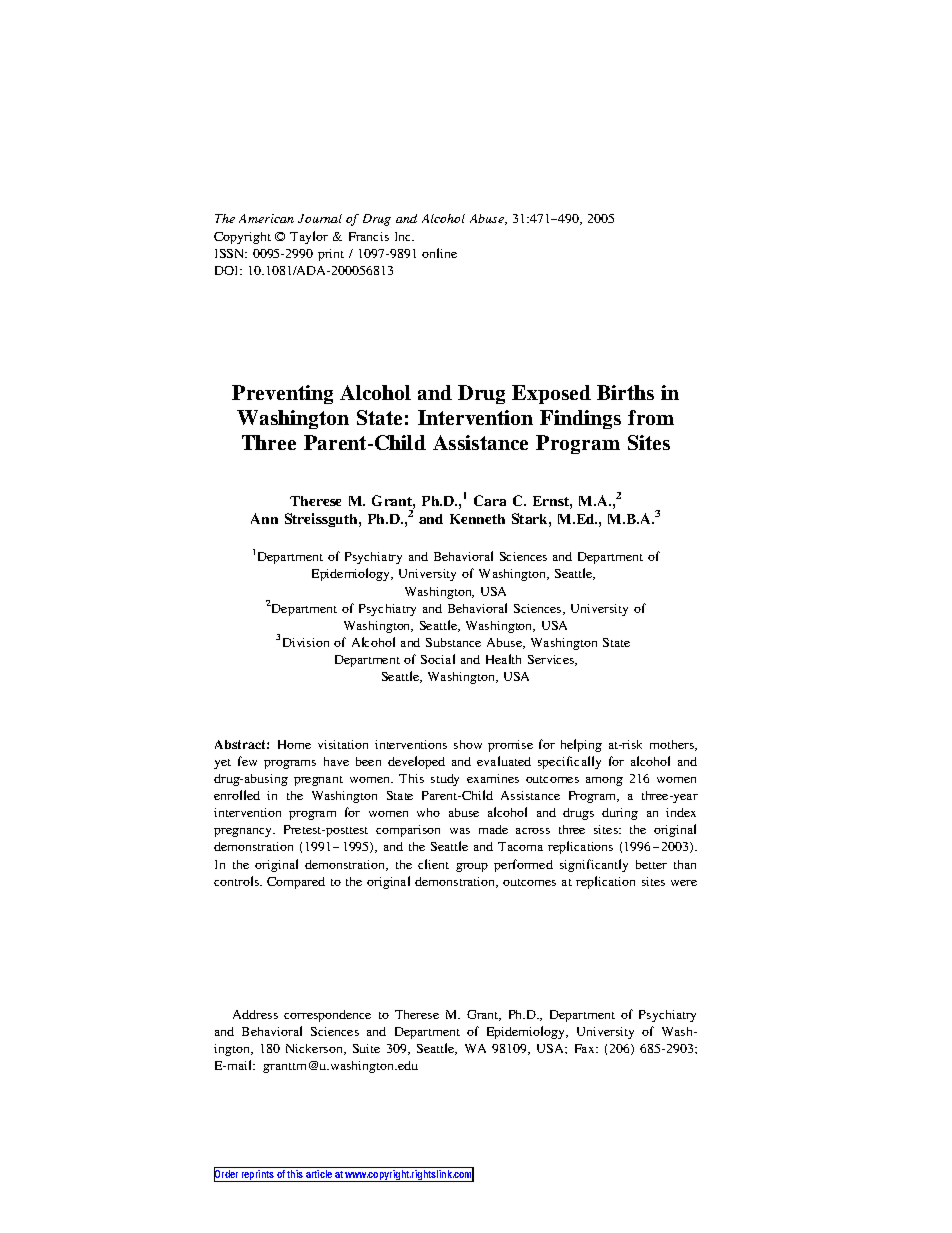 The width and height of the document is (952, 1233). What do you see at coordinates (306, 642) in the document?
I see `Division` at bounding box center [306, 642].
